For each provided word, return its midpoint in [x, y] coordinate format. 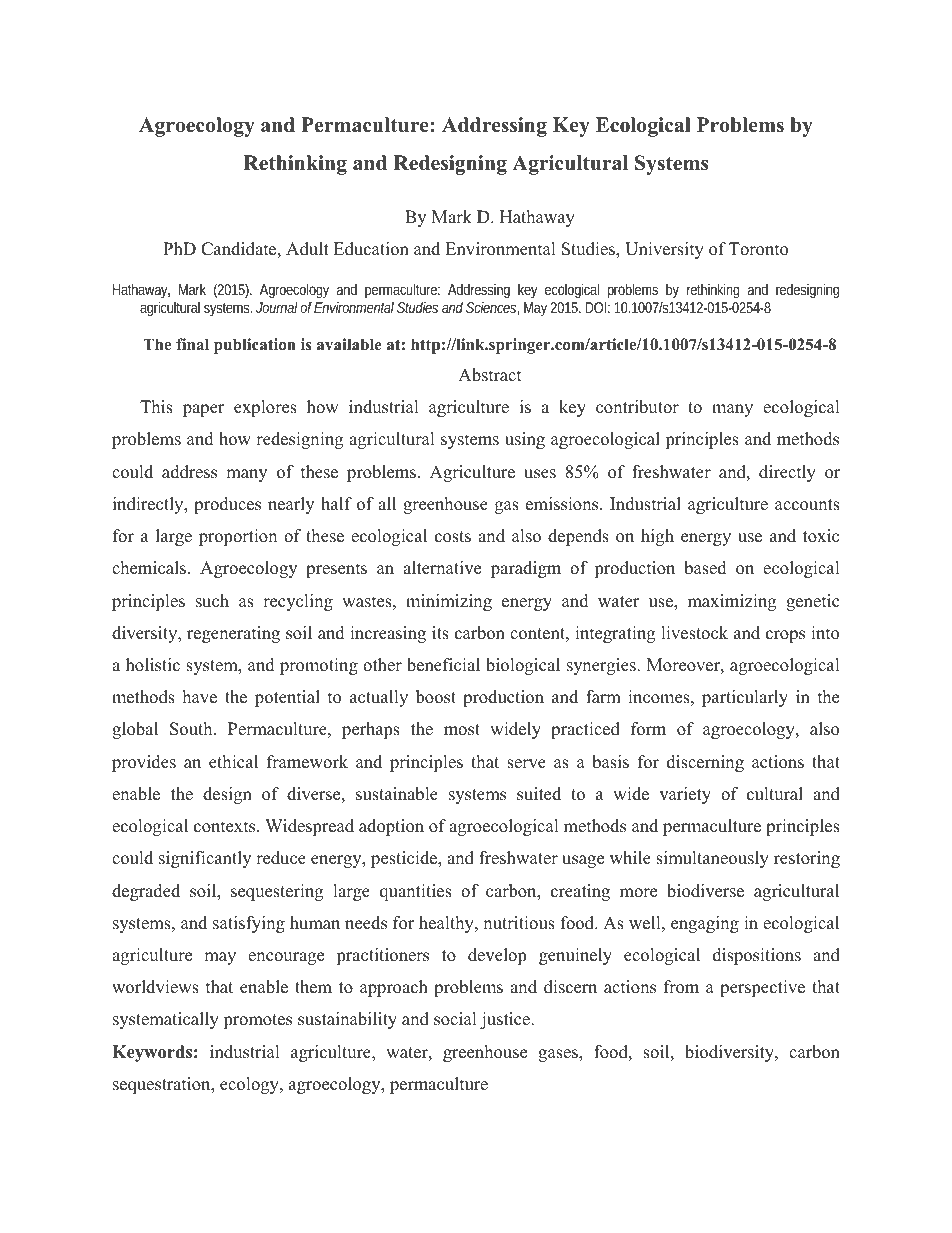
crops [785, 636]
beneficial [443, 665]
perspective [762, 988]
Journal [277, 307]
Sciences [492, 308]
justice [506, 1020]
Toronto [758, 249]
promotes [257, 1021]
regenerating [233, 634]
